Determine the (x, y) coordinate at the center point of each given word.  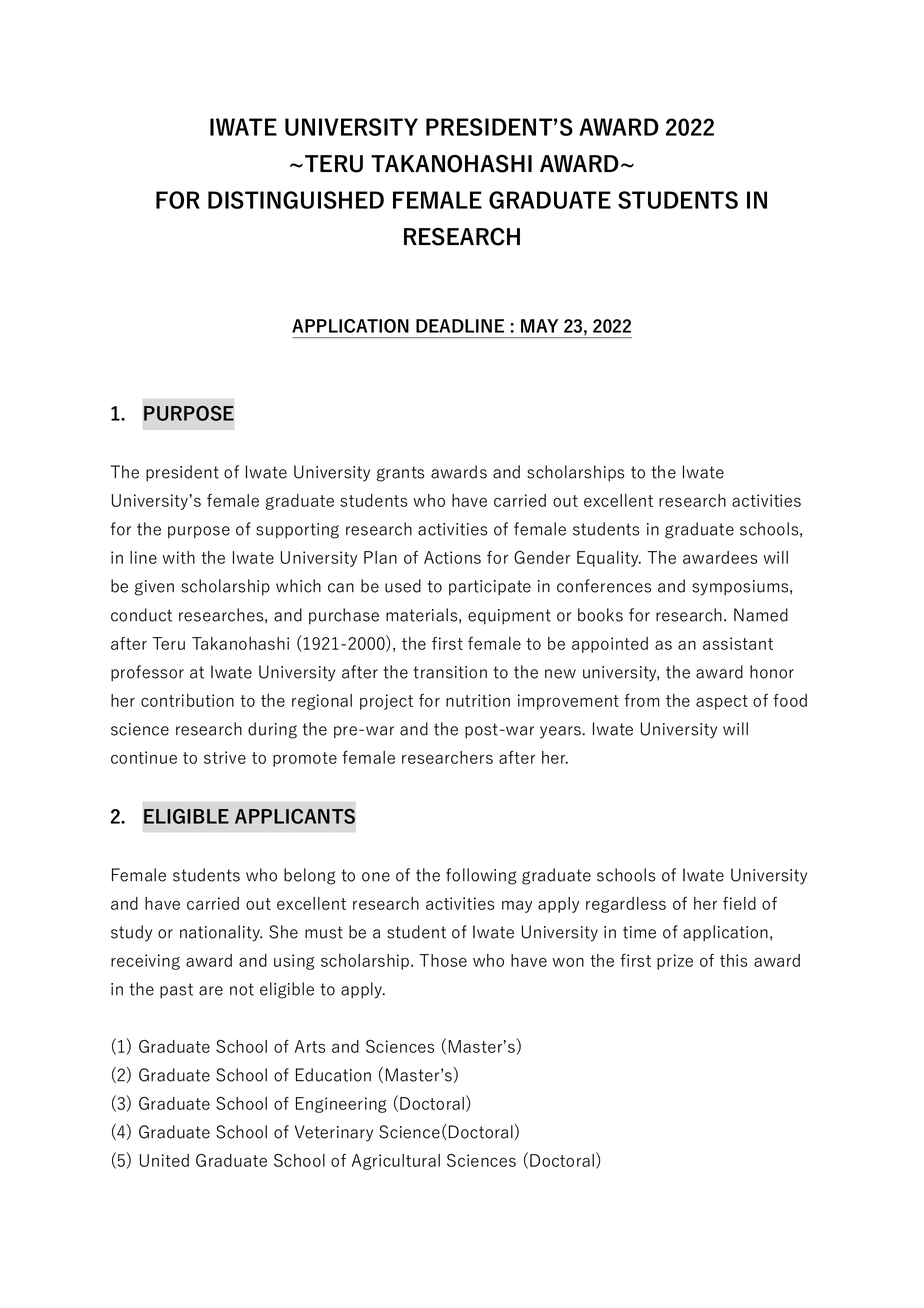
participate (490, 588)
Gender (542, 557)
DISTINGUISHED (296, 200)
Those (443, 960)
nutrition (478, 700)
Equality (609, 559)
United (164, 1160)
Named (761, 615)
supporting (297, 531)
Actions (452, 557)
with (178, 557)
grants (400, 474)
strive (225, 757)
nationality (221, 933)
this (733, 960)
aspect (722, 702)
